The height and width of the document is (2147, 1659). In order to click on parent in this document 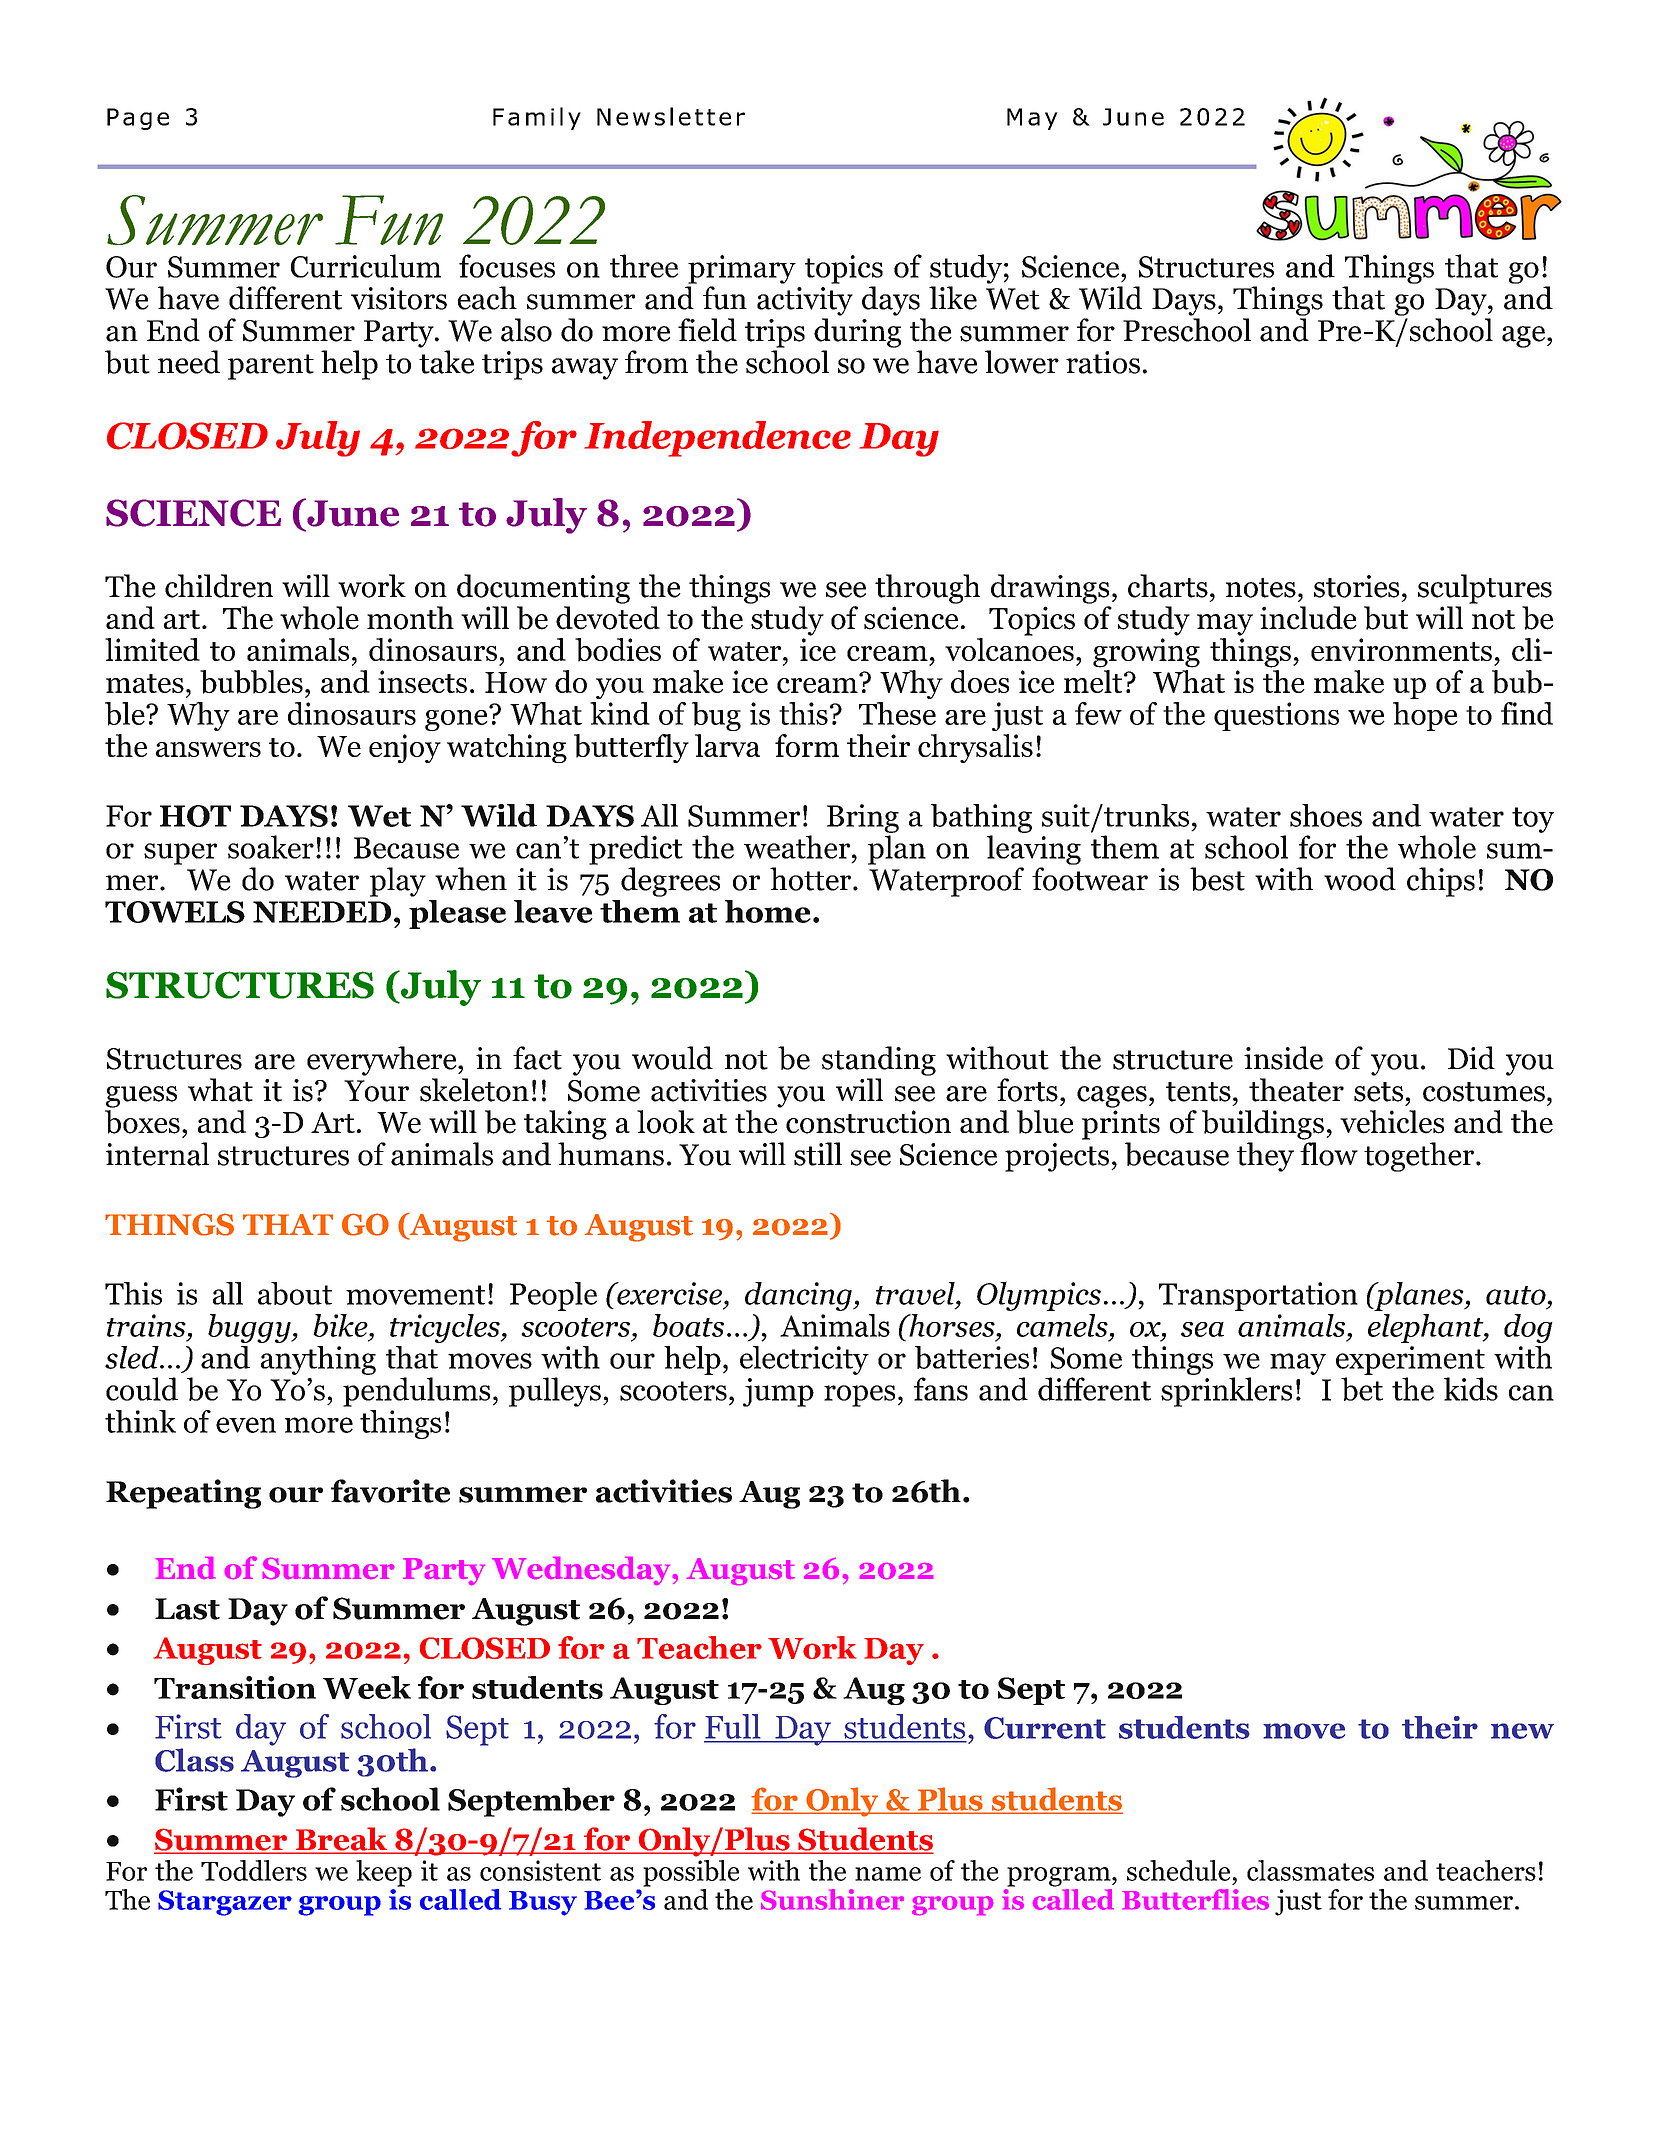, I will do `click(271, 367)`.
